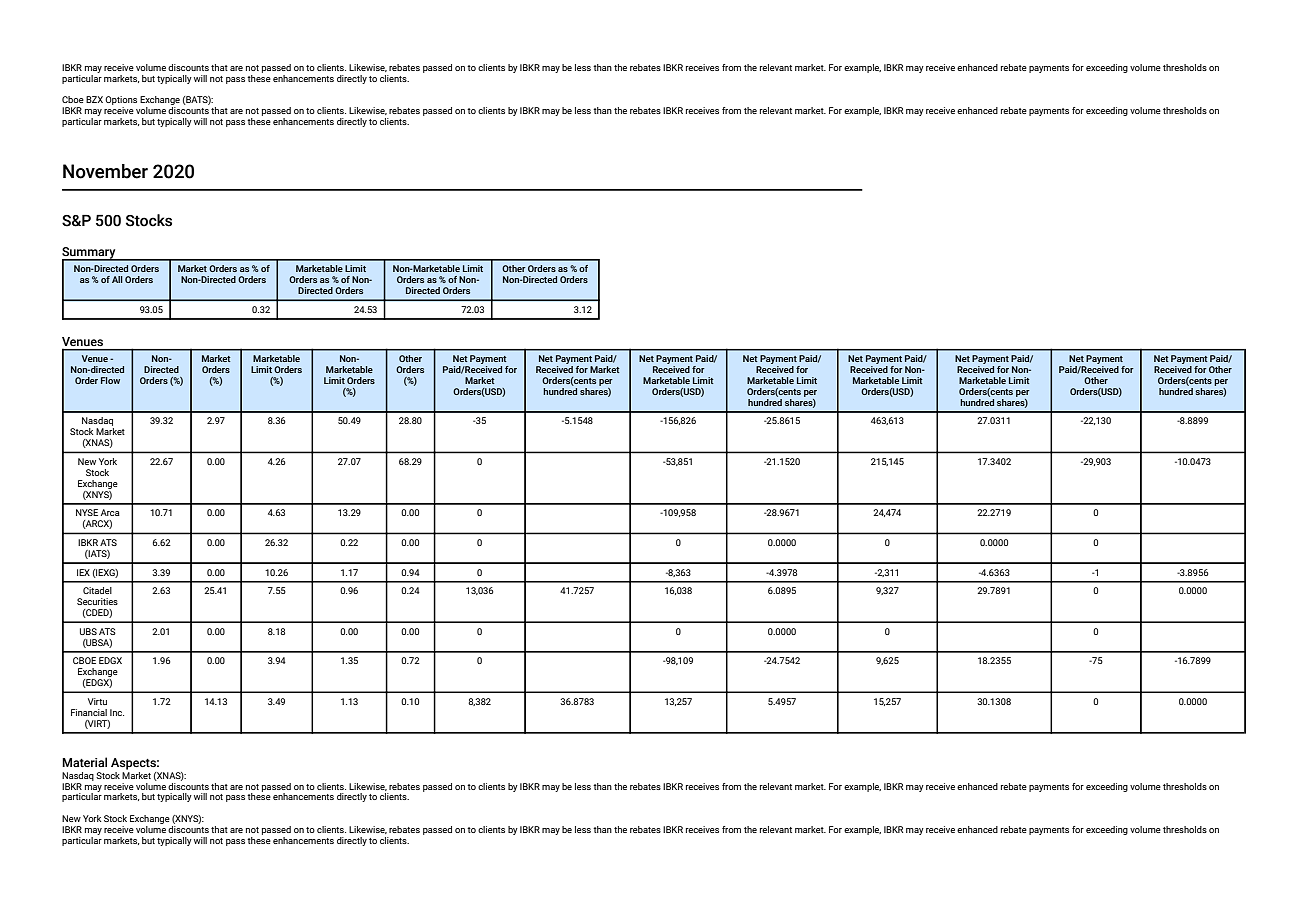  What do you see at coordinates (110, 512) in the screenshot?
I see `Arca` at bounding box center [110, 512].
